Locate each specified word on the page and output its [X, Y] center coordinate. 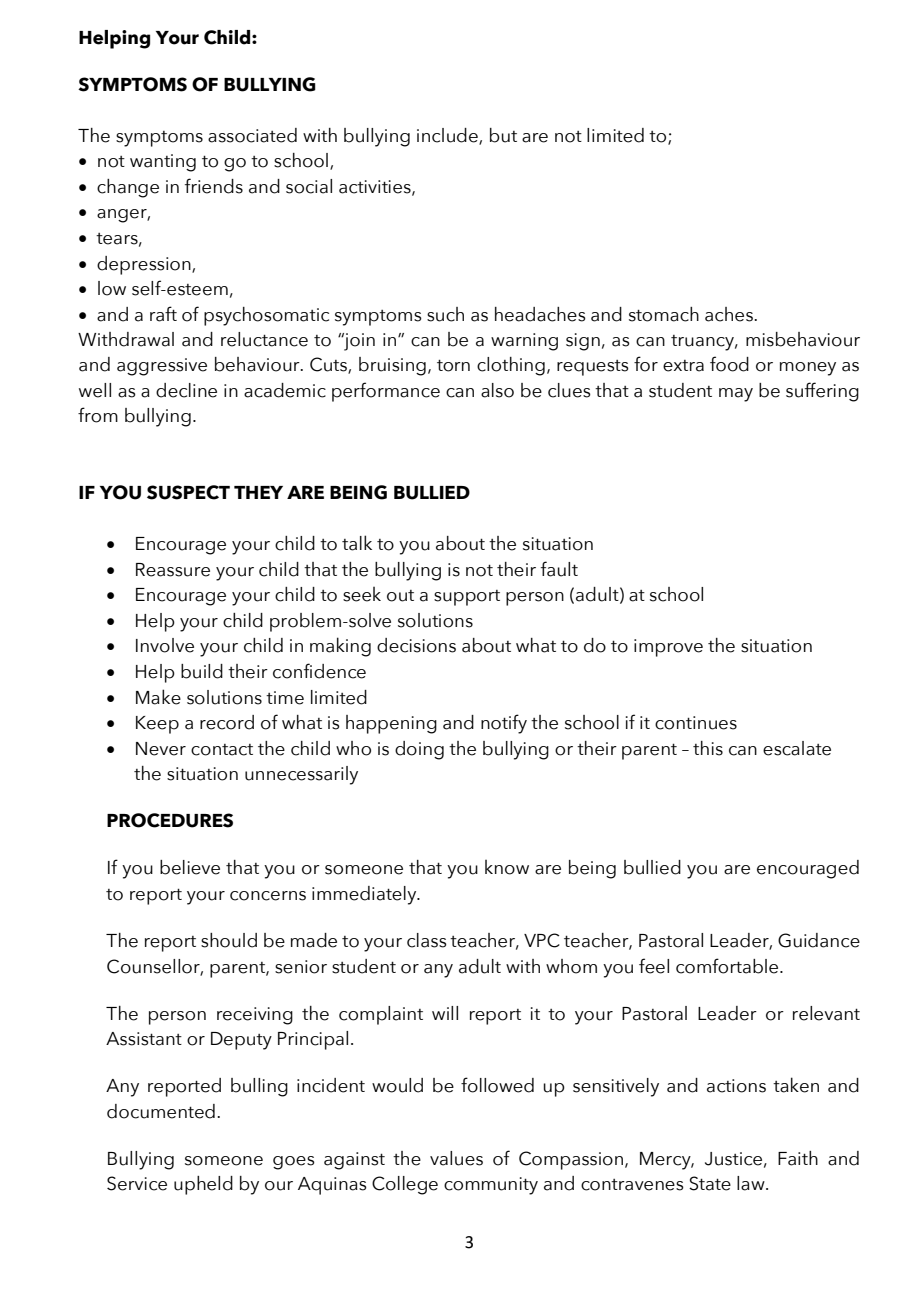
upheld [203, 1185]
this [708, 748]
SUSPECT [188, 492]
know [507, 867]
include [448, 136]
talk [357, 543]
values [456, 1158]
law [752, 1183]
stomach [664, 314]
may [736, 395]
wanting [163, 163]
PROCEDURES [170, 820]
